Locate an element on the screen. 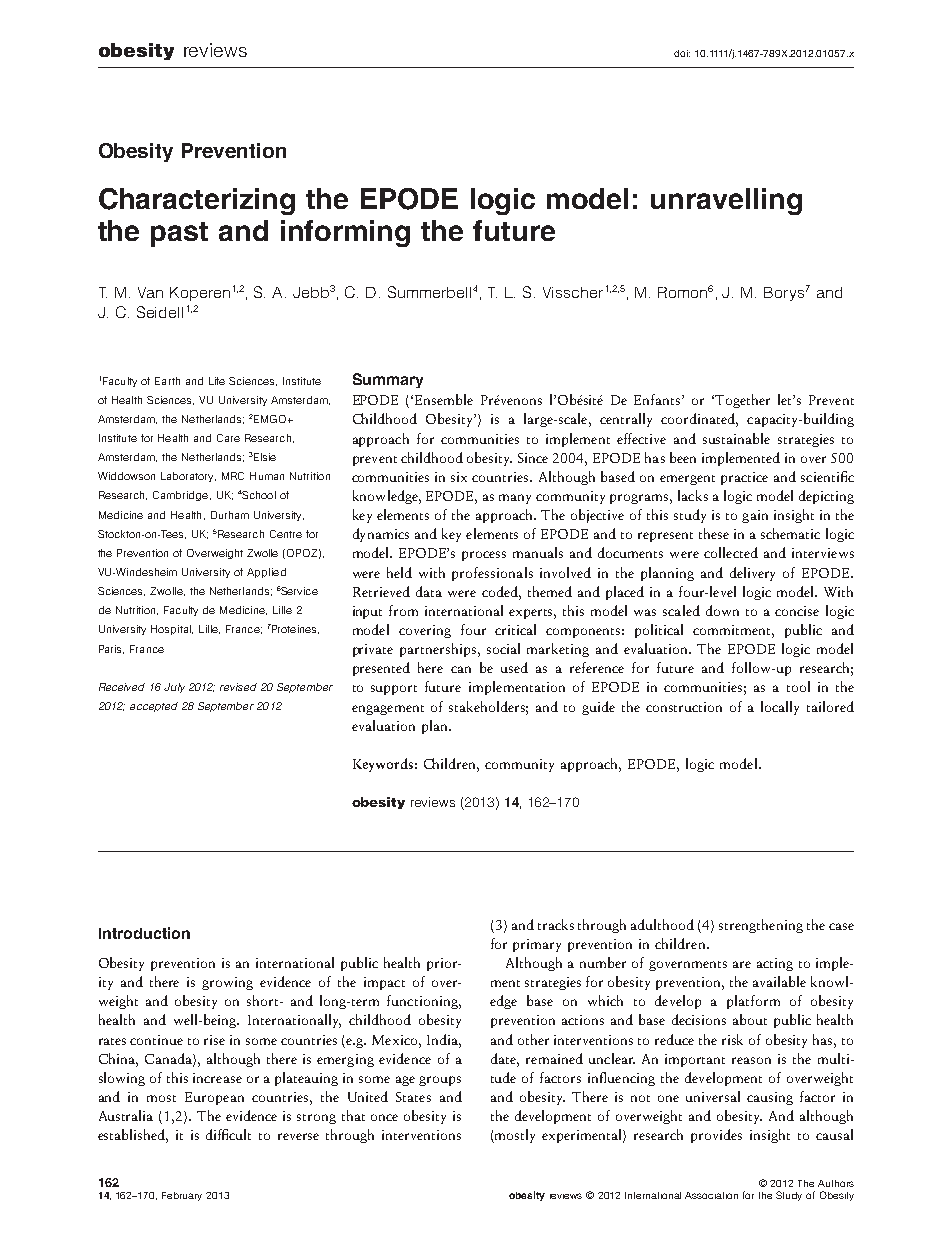 This screenshot has height=1251, width=952. July is located at coordinates (174, 688).
